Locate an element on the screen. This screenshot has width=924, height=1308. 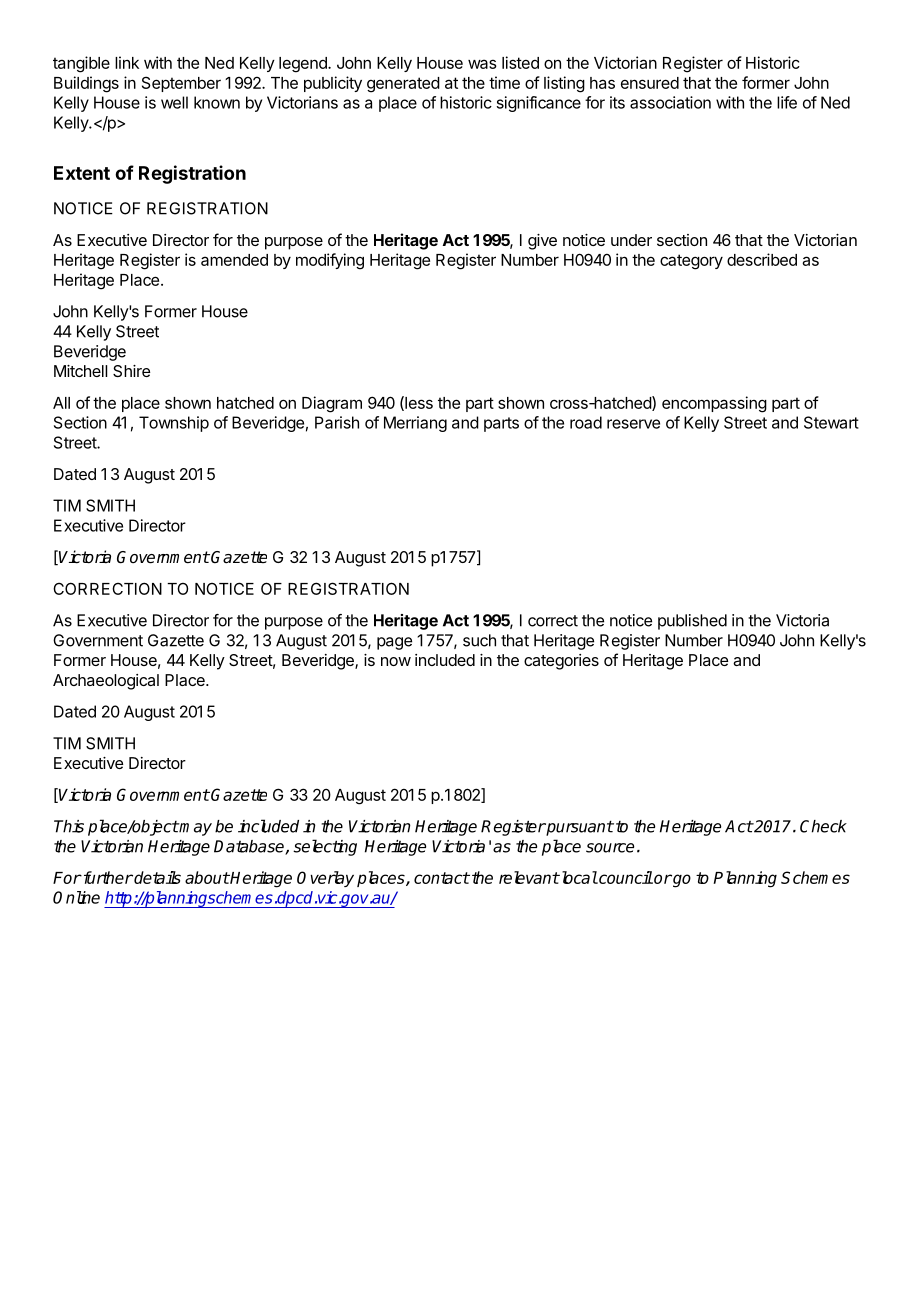
give is located at coordinates (542, 242).
